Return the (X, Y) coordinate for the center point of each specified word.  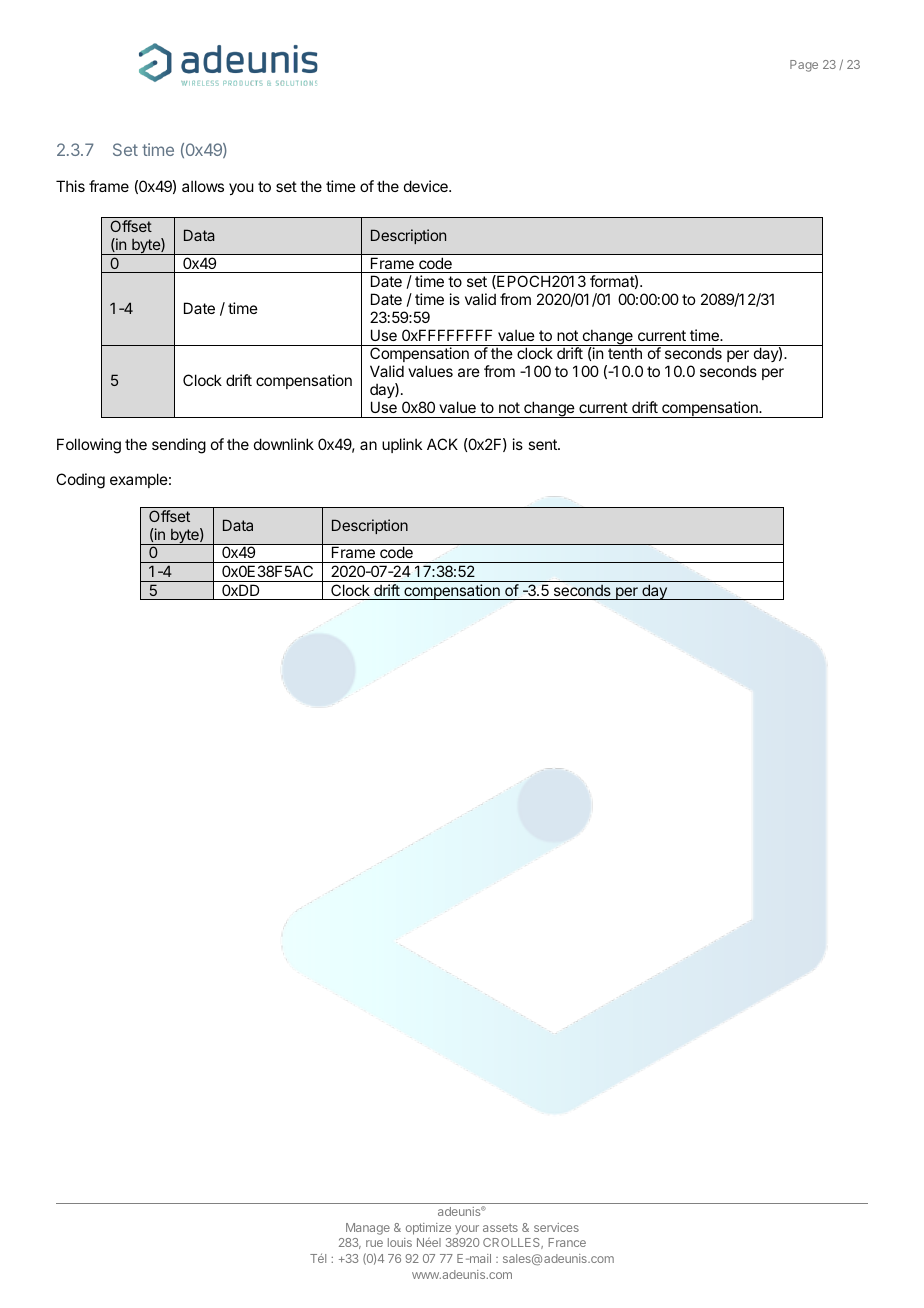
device (427, 186)
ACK (442, 444)
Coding (80, 481)
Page (804, 66)
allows (203, 186)
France (567, 1242)
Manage (368, 1229)
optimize (428, 1230)
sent (543, 444)
